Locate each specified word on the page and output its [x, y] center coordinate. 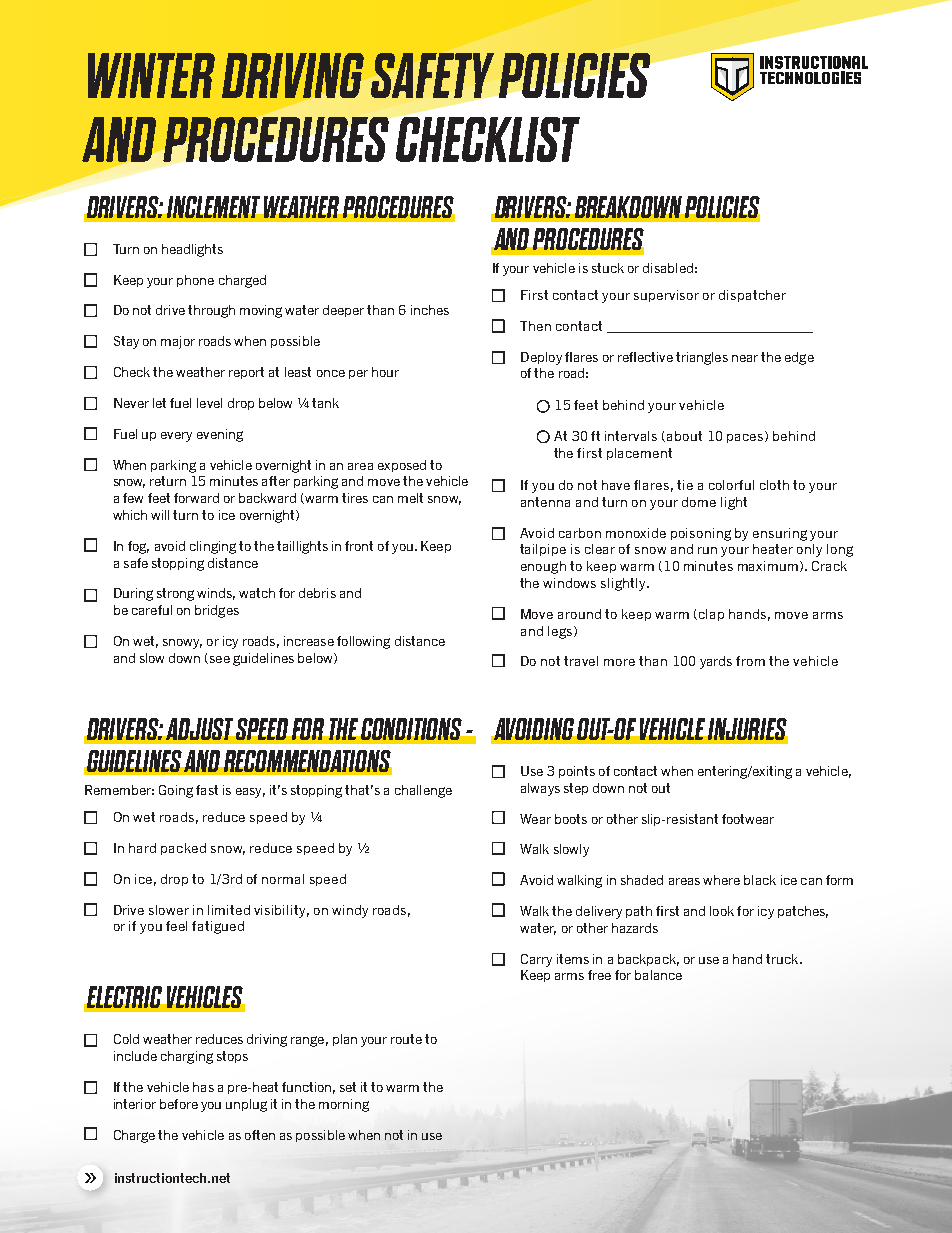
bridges [217, 611]
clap [711, 615]
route [406, 1039]
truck [783, 959]
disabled [668, 268]
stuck [608, 268]
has [203, 1087]
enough [543, 567]
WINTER [151, 75]
